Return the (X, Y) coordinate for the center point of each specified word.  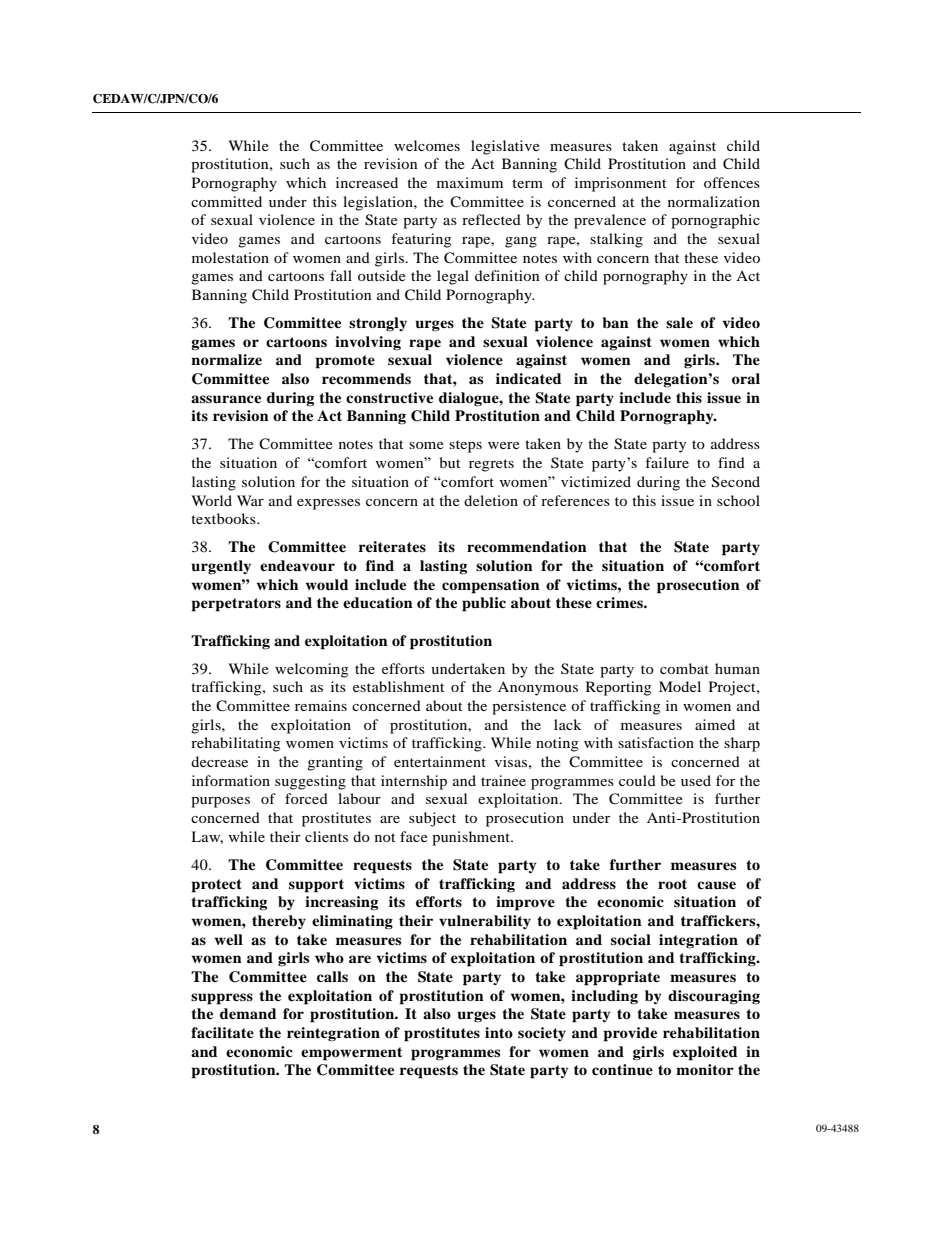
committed (226, 201)
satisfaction (656, 742)
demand (248, 1013)
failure (667, 462)
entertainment (440, 761)
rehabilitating (235, 744)
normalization (714, 201)
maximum (470, 182)
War (250, 500)
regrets (491, 465)
